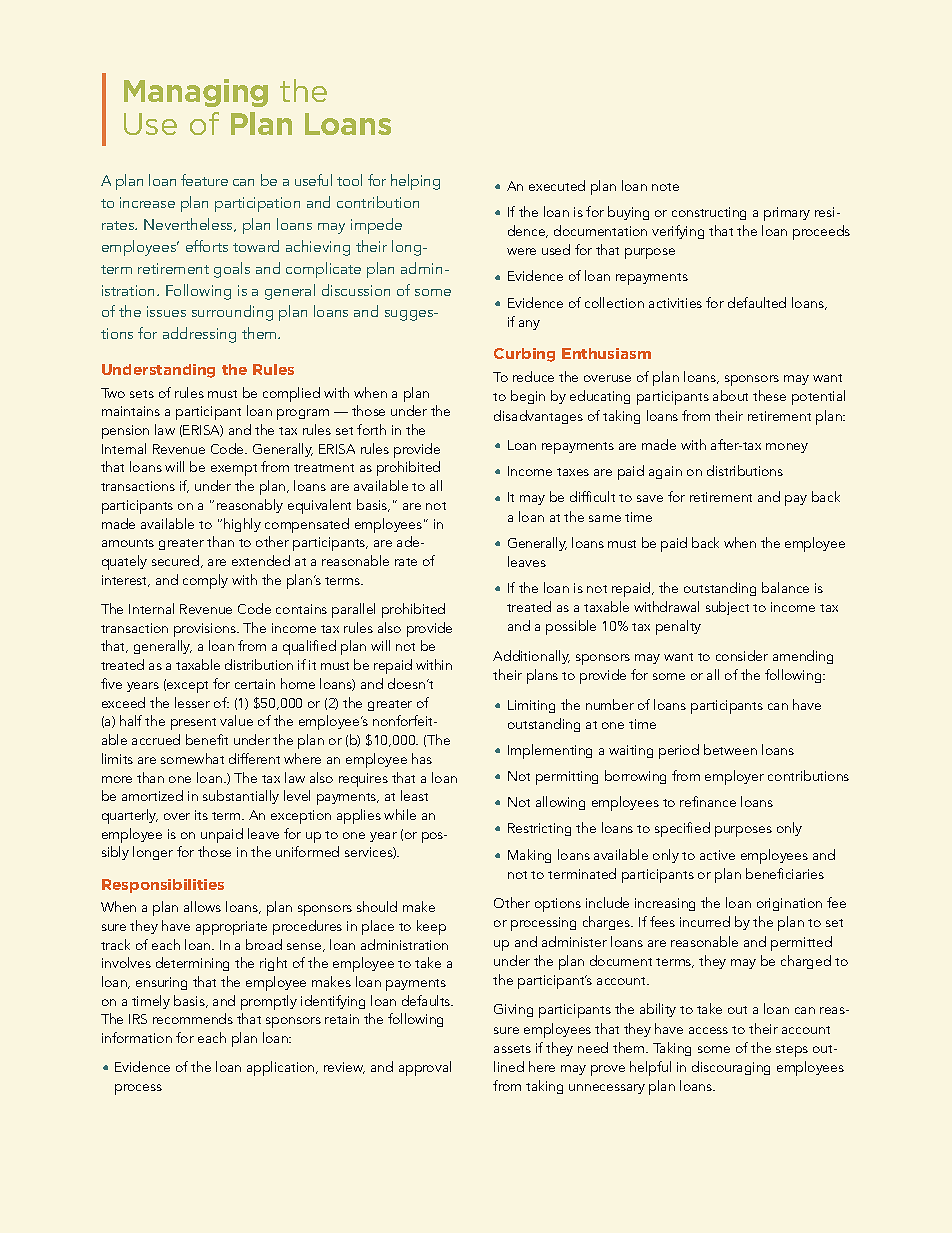 Image resolution: width=952 pixels, height=1233 pixels. I want to click on consider, so click(742, 655).
